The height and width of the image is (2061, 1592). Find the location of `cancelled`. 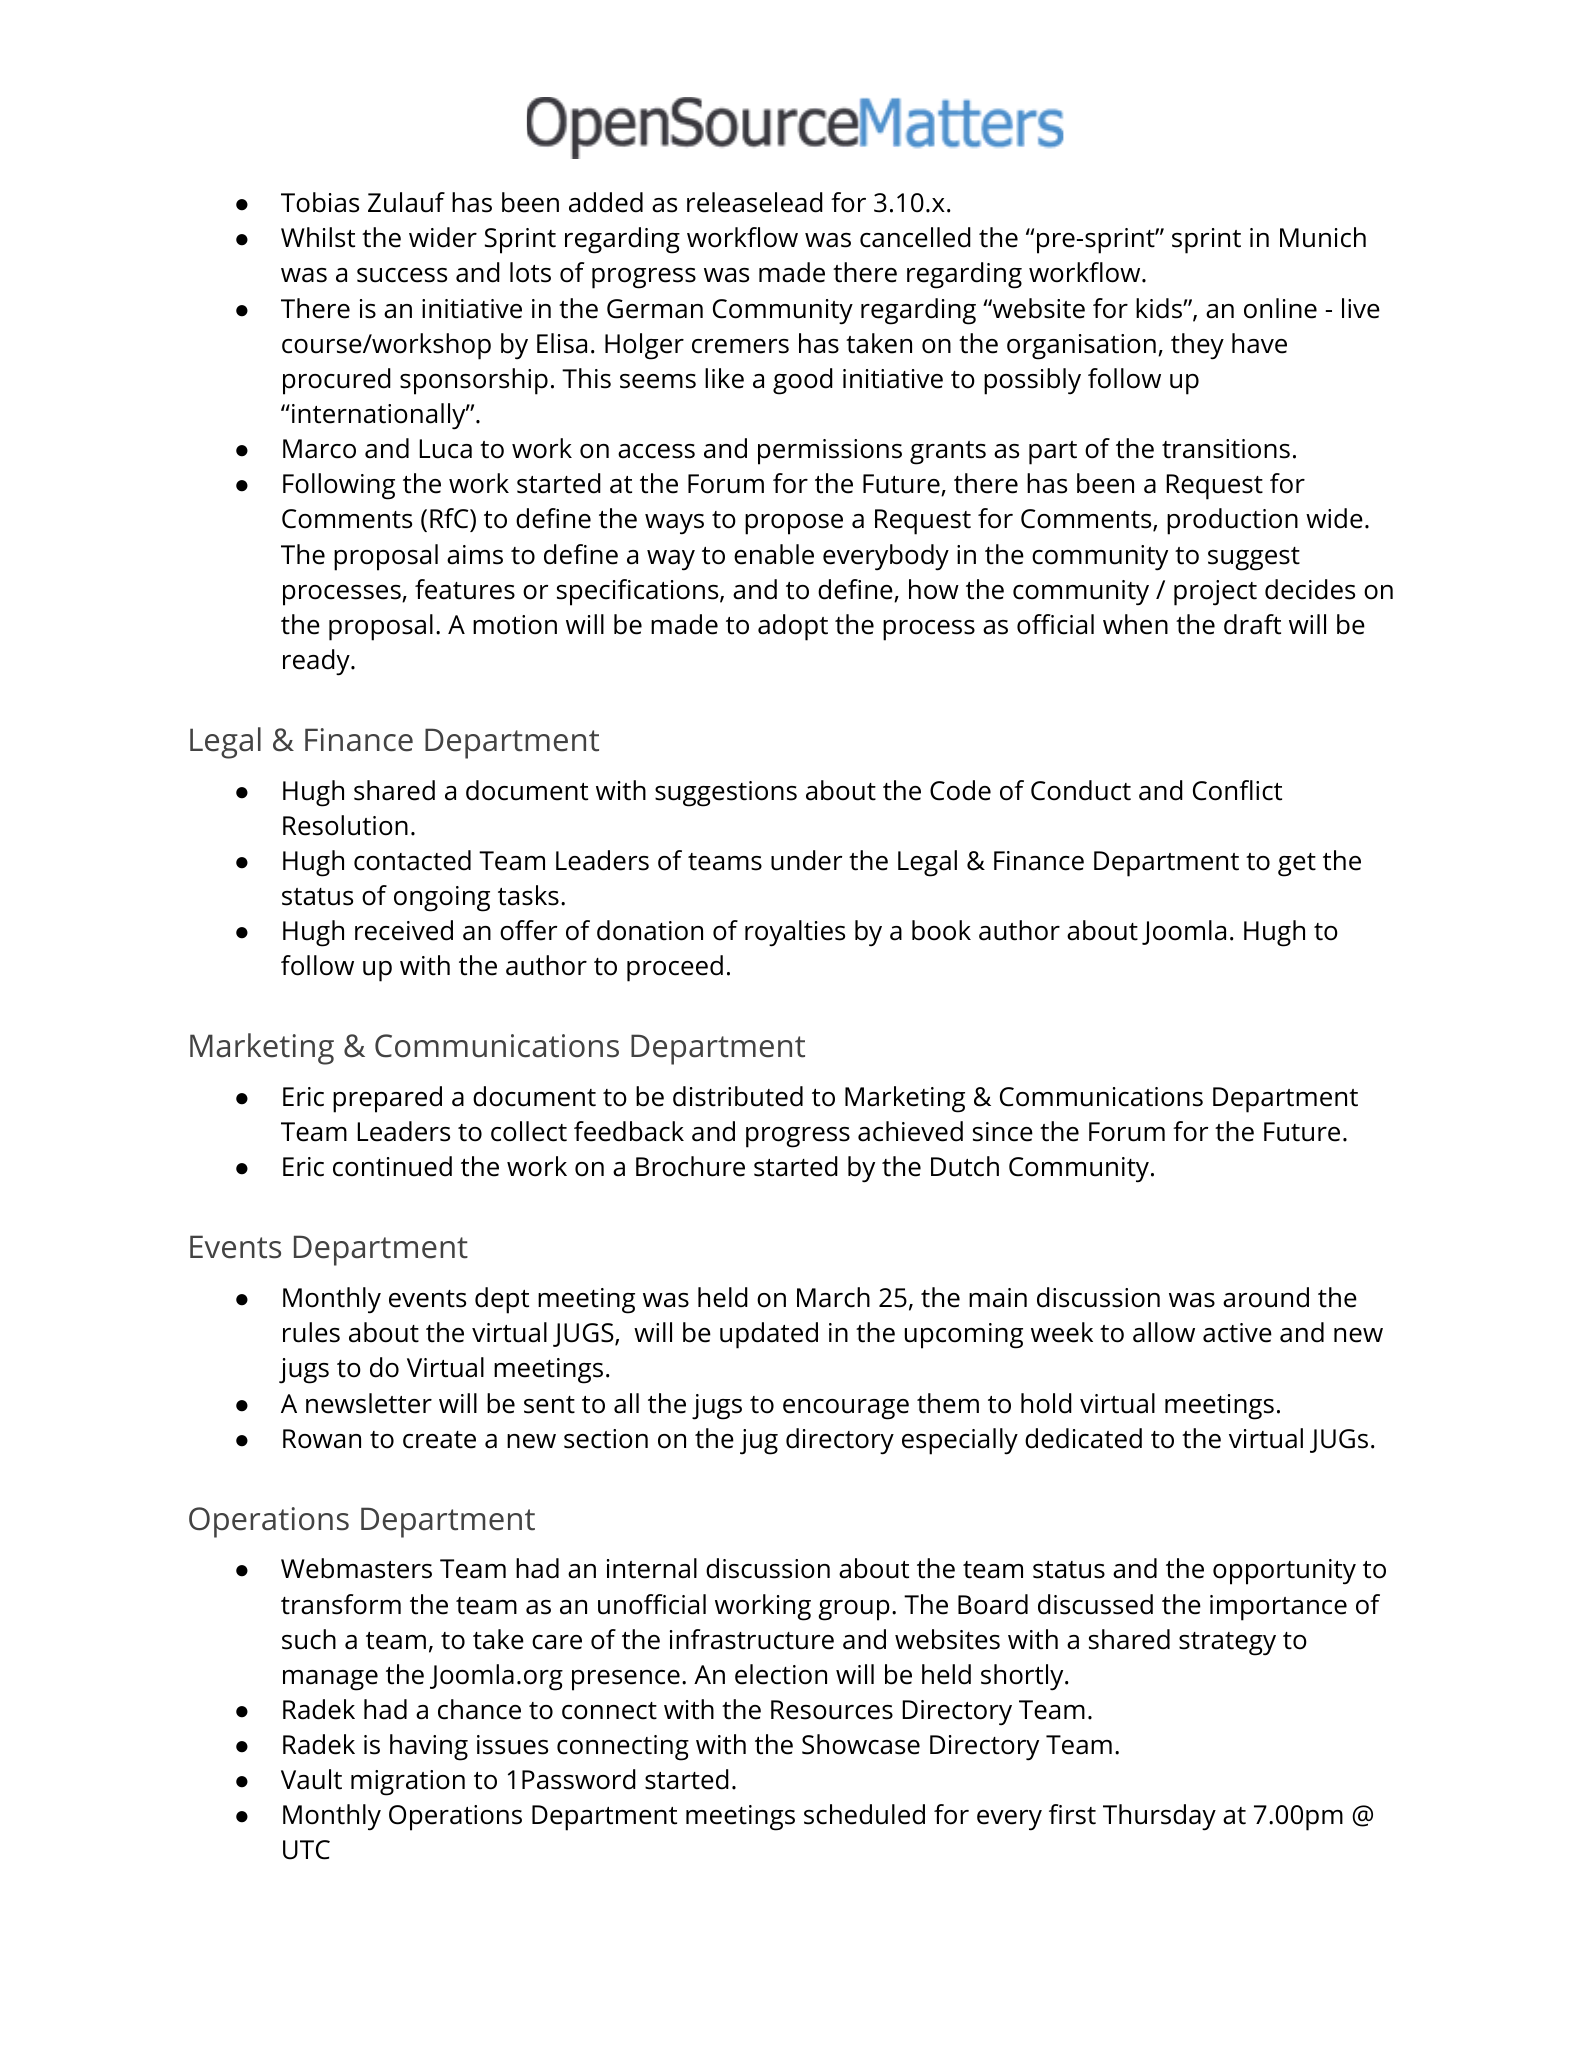

cancelled is located at coordinates (915, 237).
